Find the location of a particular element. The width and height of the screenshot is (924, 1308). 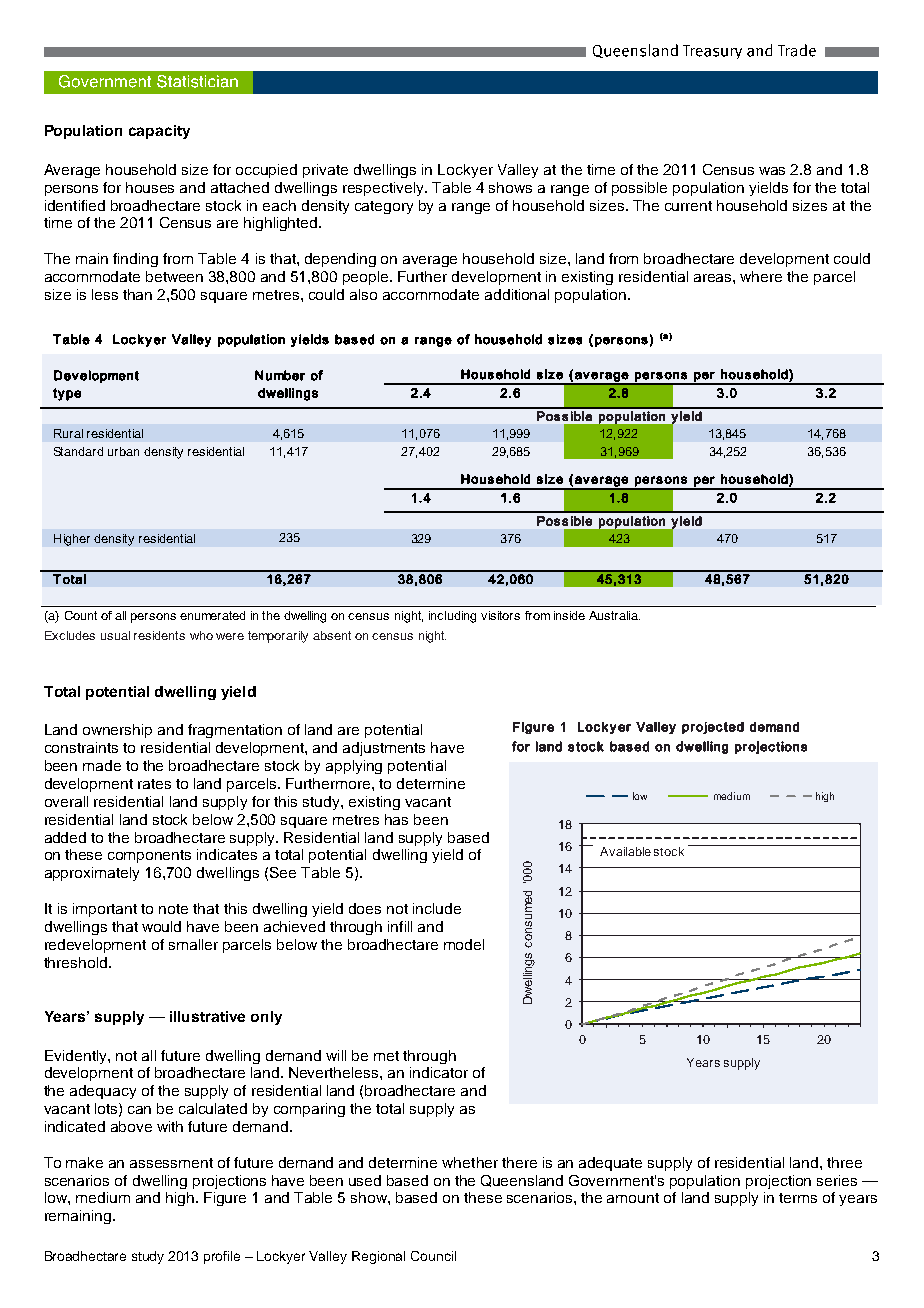

was is located at coordinates (772, 171).
